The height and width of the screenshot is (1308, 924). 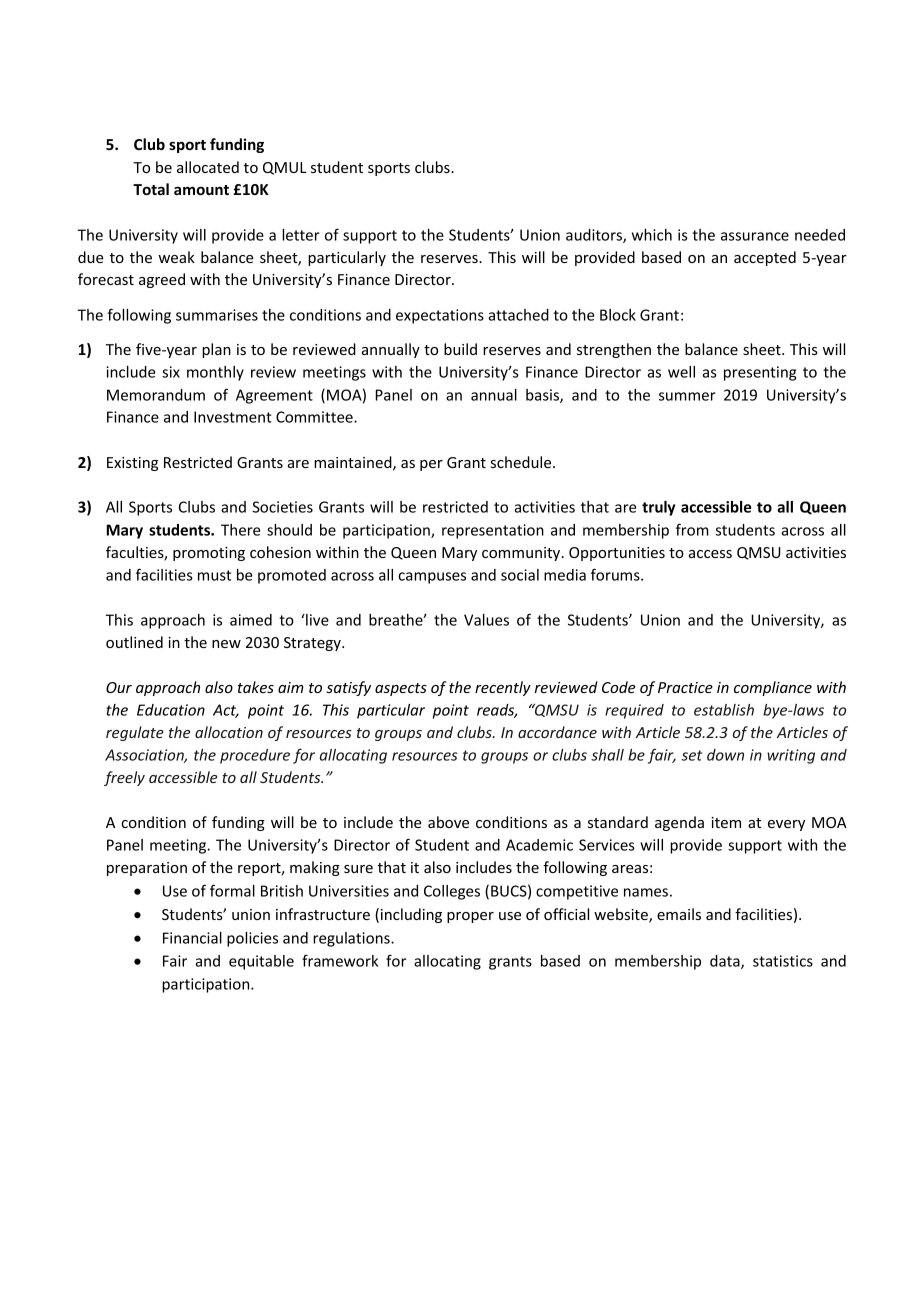 I want to click on amount, so click(x=201, y=190).
